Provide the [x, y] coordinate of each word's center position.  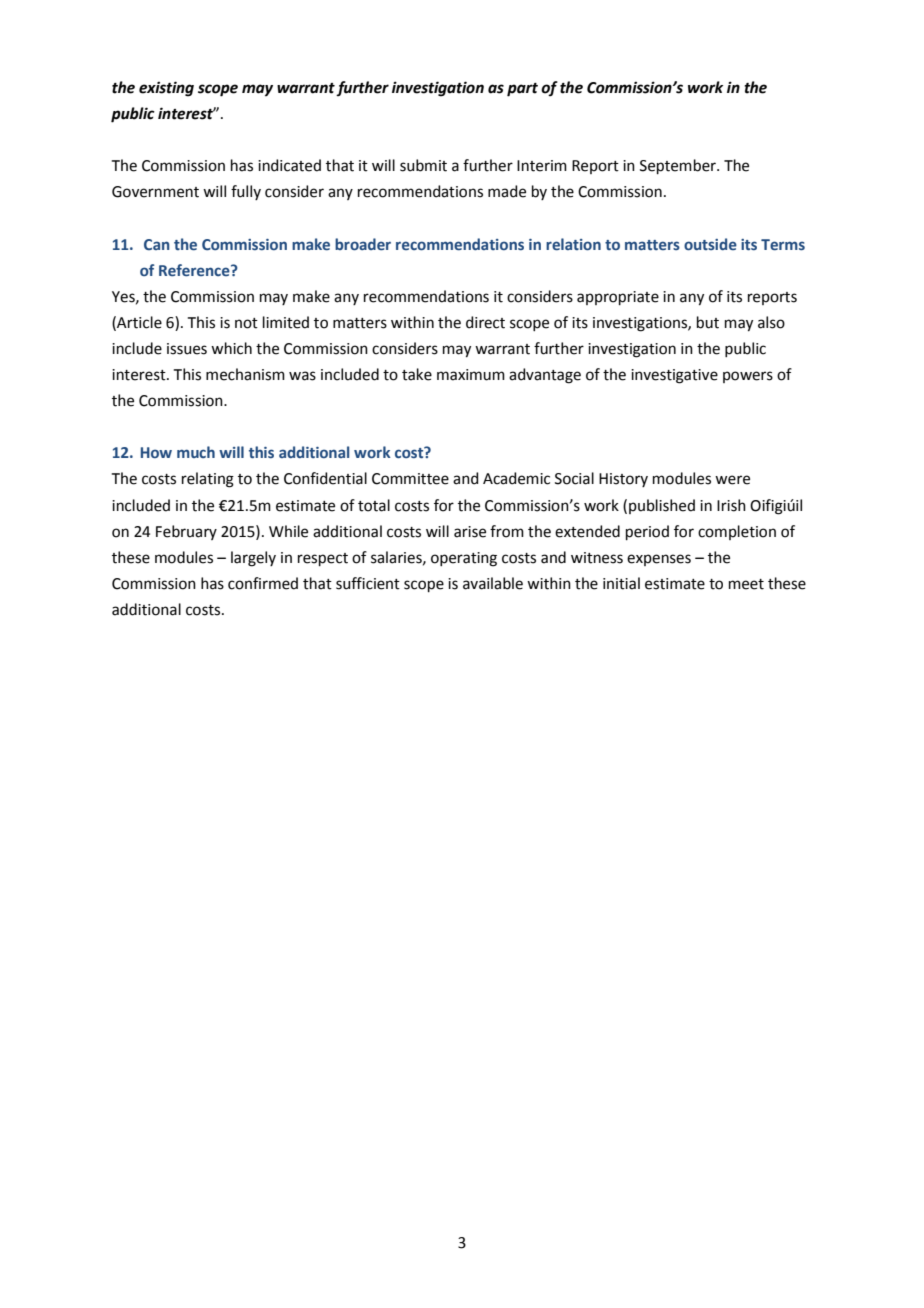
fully [246, 192]
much [196, 452]
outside [710, 244]
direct [485, 322]
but [708, 322]
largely [253, 559]
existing [166, 89]
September [679, 166]
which [231, 348]
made [507, 191]
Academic [516, 478]
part [522, 90]
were [732, 480]
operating [464, 559]
